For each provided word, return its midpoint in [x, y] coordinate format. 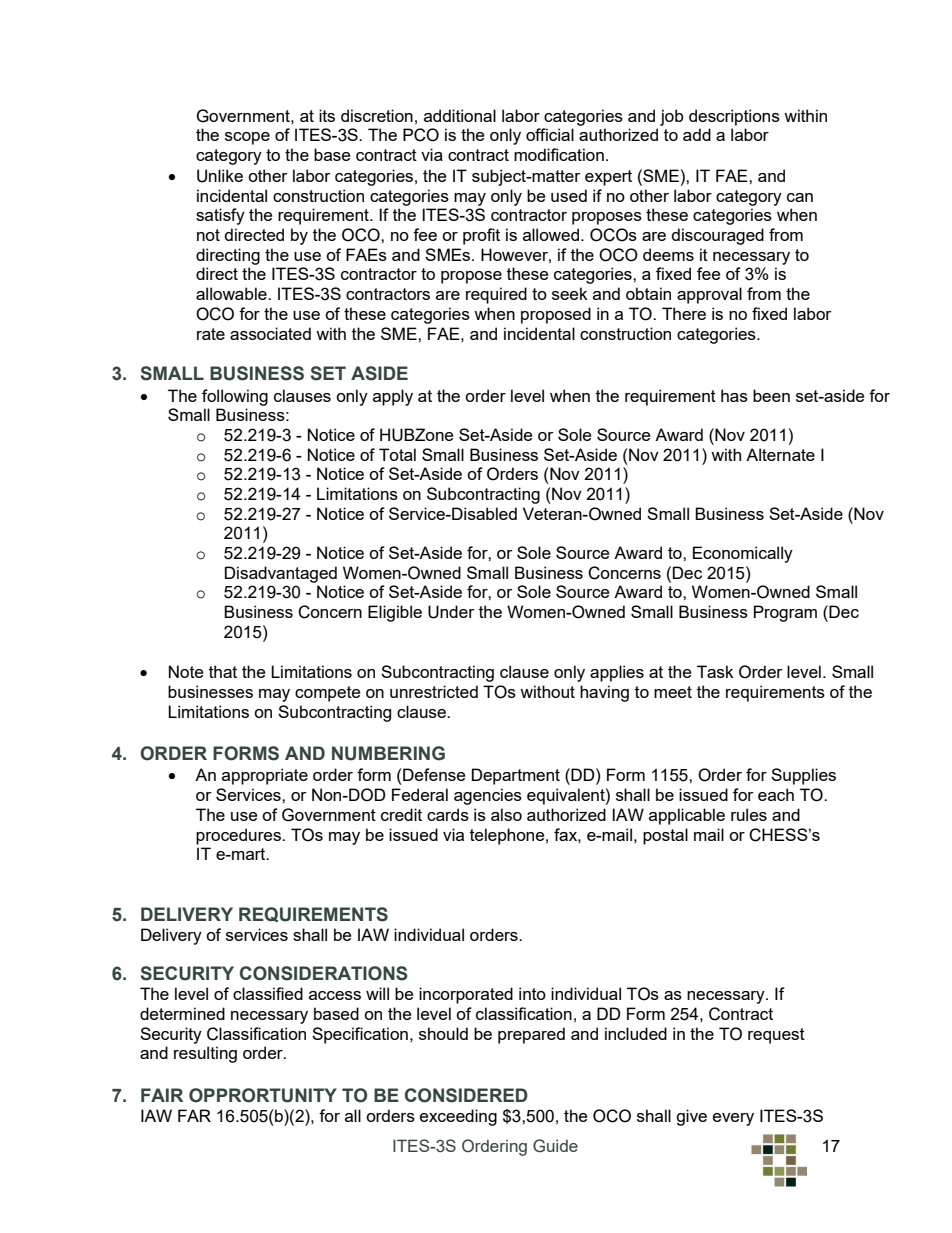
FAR [194, 1115]
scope [247, 138]
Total [397, 454]
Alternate [780, 454]
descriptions [734, 117]
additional [460, 115]
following [235, 397]
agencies [488, 796]
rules [749, 814]
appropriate [265, 776]
